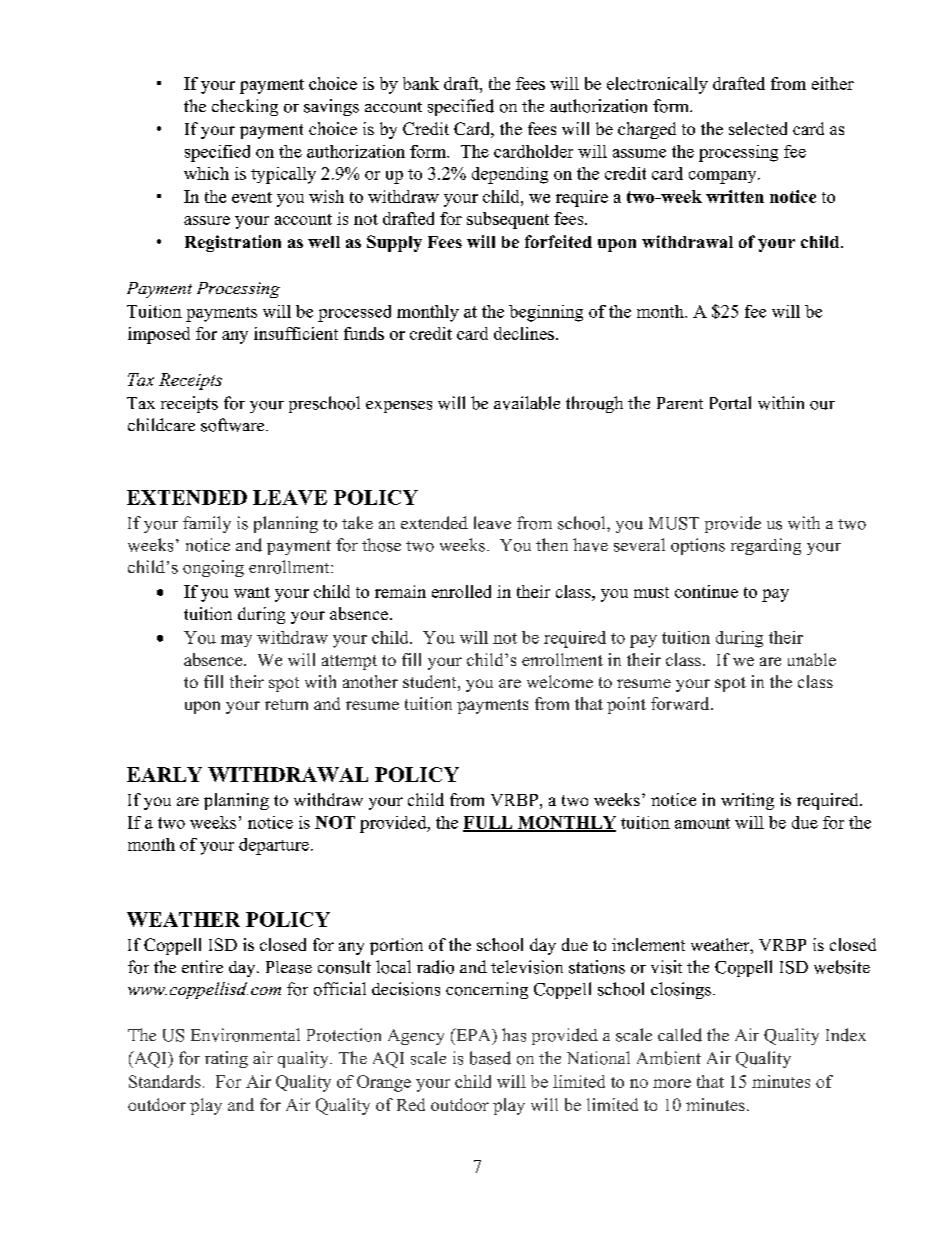  What do you see at coordinates (489, 823) in the page?
I see `FULL` at bounding box center [489, 823].
